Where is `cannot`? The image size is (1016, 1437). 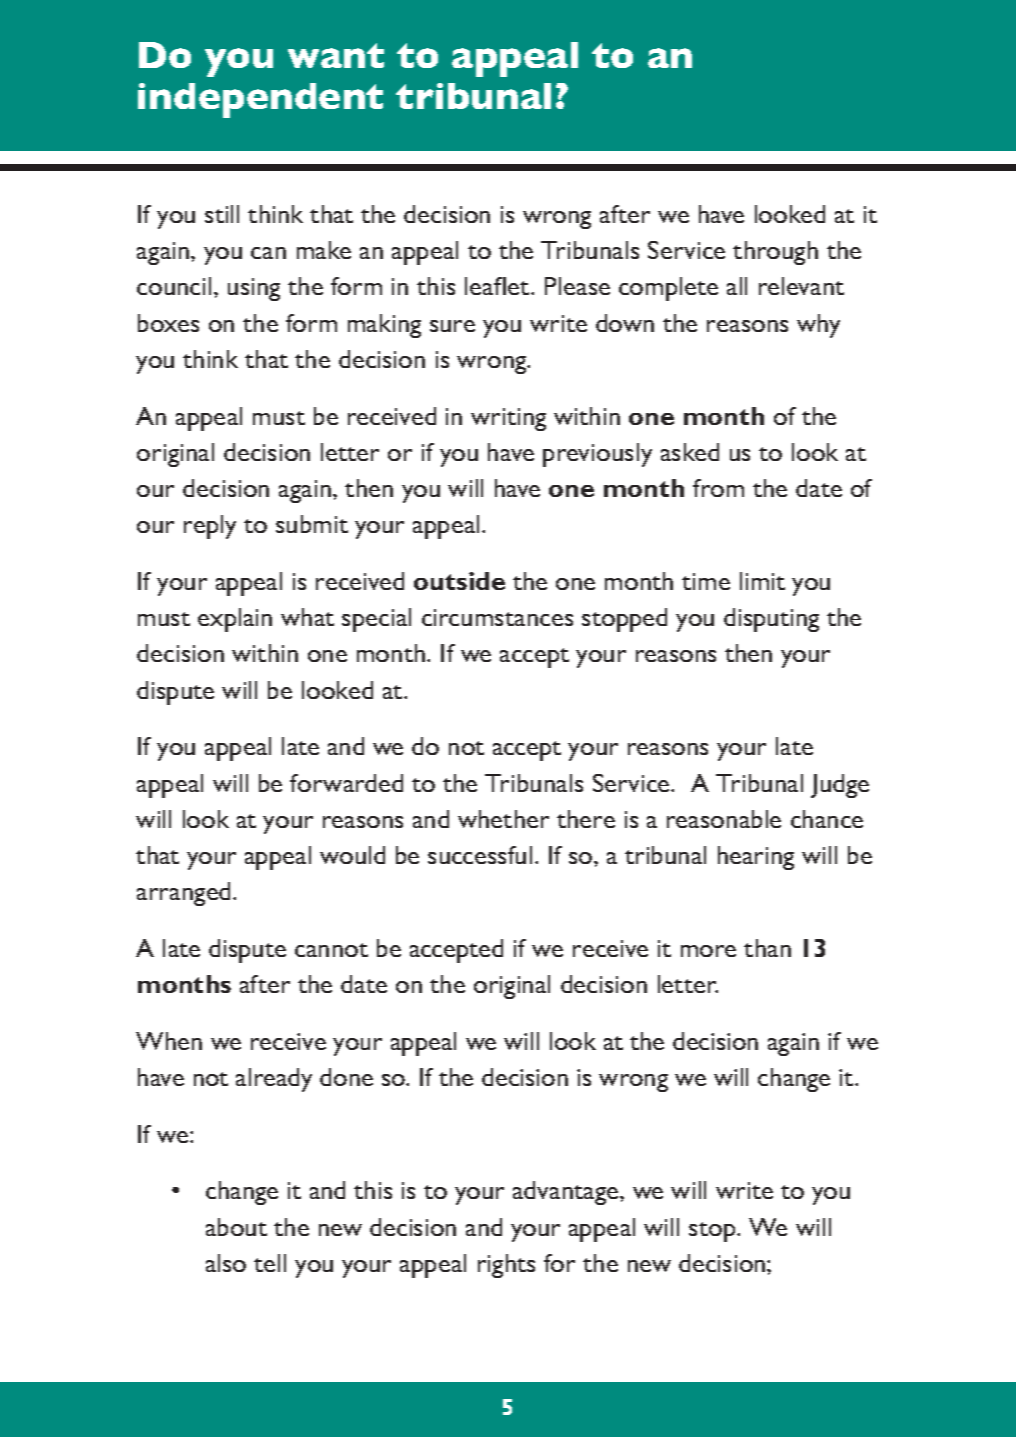 cannot is located at coordinates (331, 950).
